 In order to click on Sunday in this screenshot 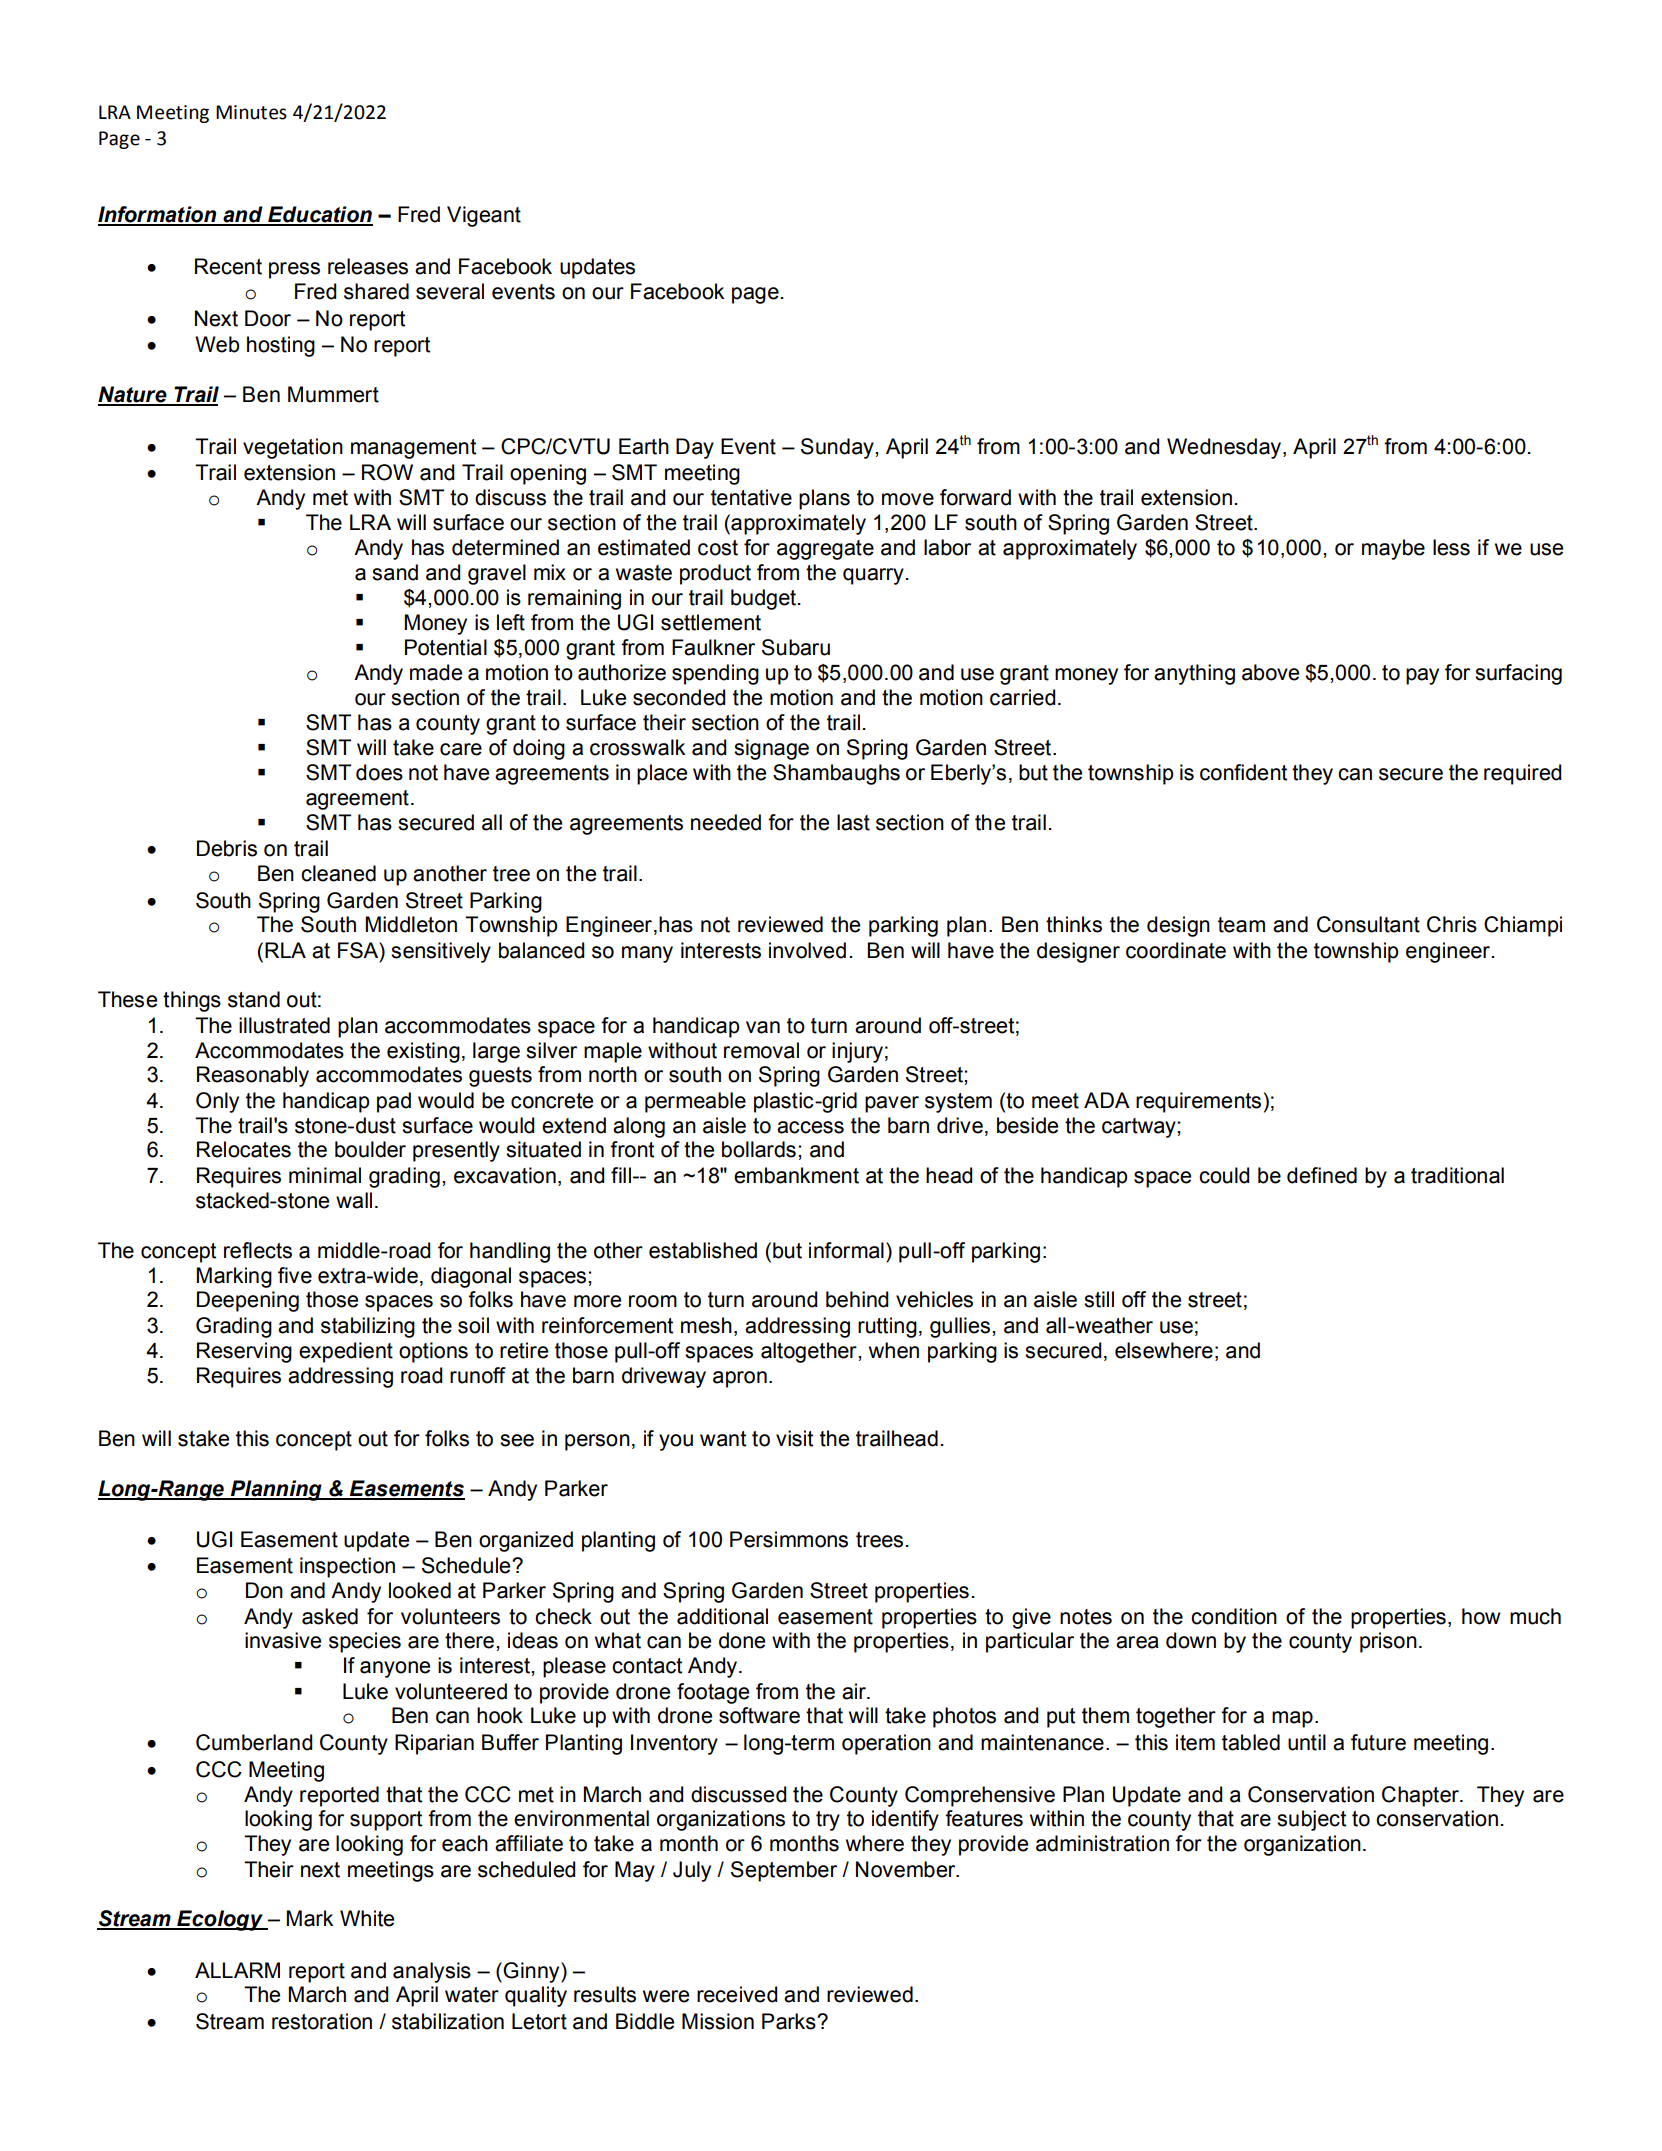, I will do `click(838, 448)`.
